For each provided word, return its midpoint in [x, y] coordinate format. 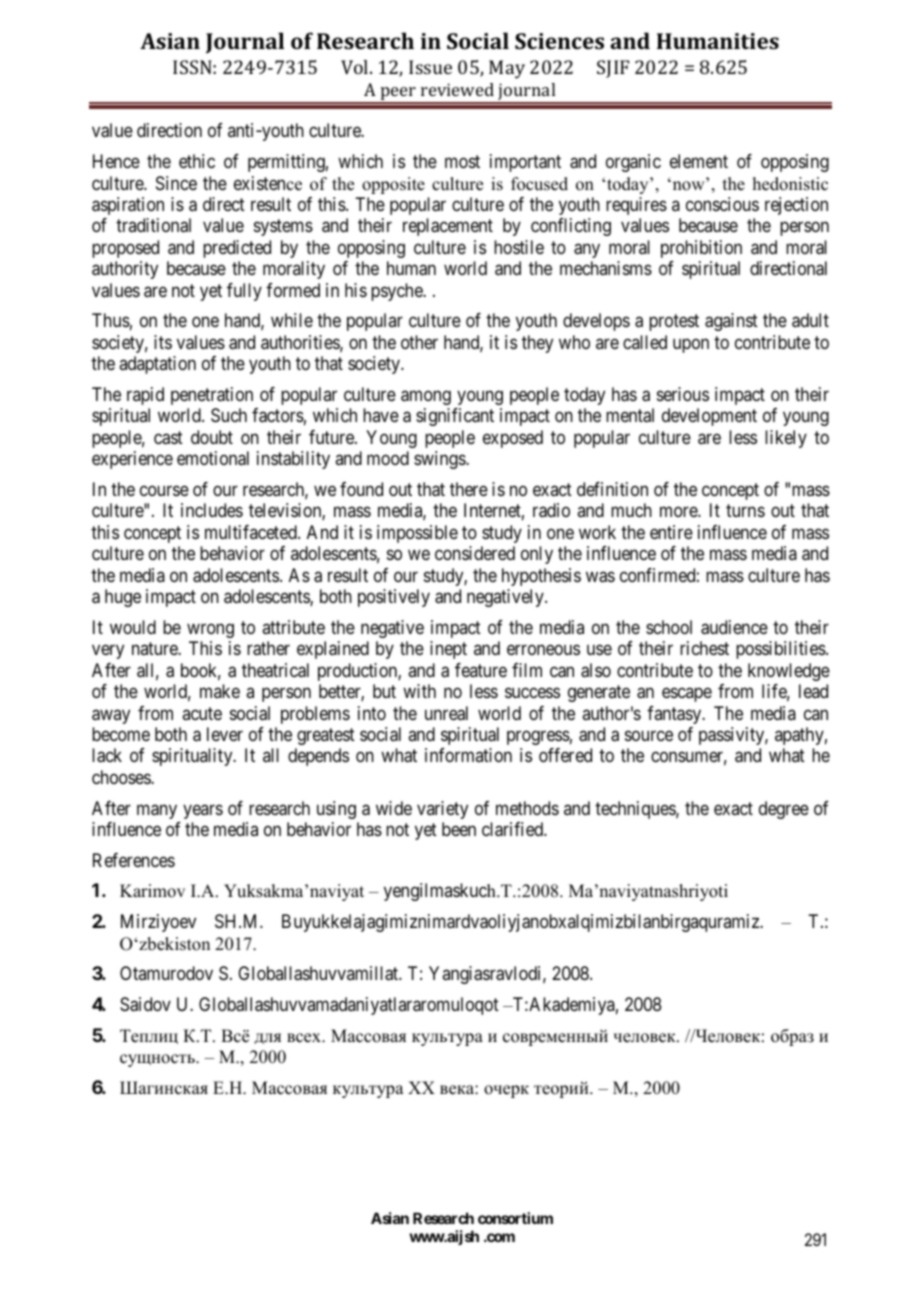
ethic [197, 161]
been [459, 829]
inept [448, 650]
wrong [210, 630]
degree [784, 810]
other [419, 342]
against [731, 322]
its [163, 342]
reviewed [457, 89]
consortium [515, 1218]
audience [734, 627]
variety [442, 810]
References [134, 860]
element [699, 161]
